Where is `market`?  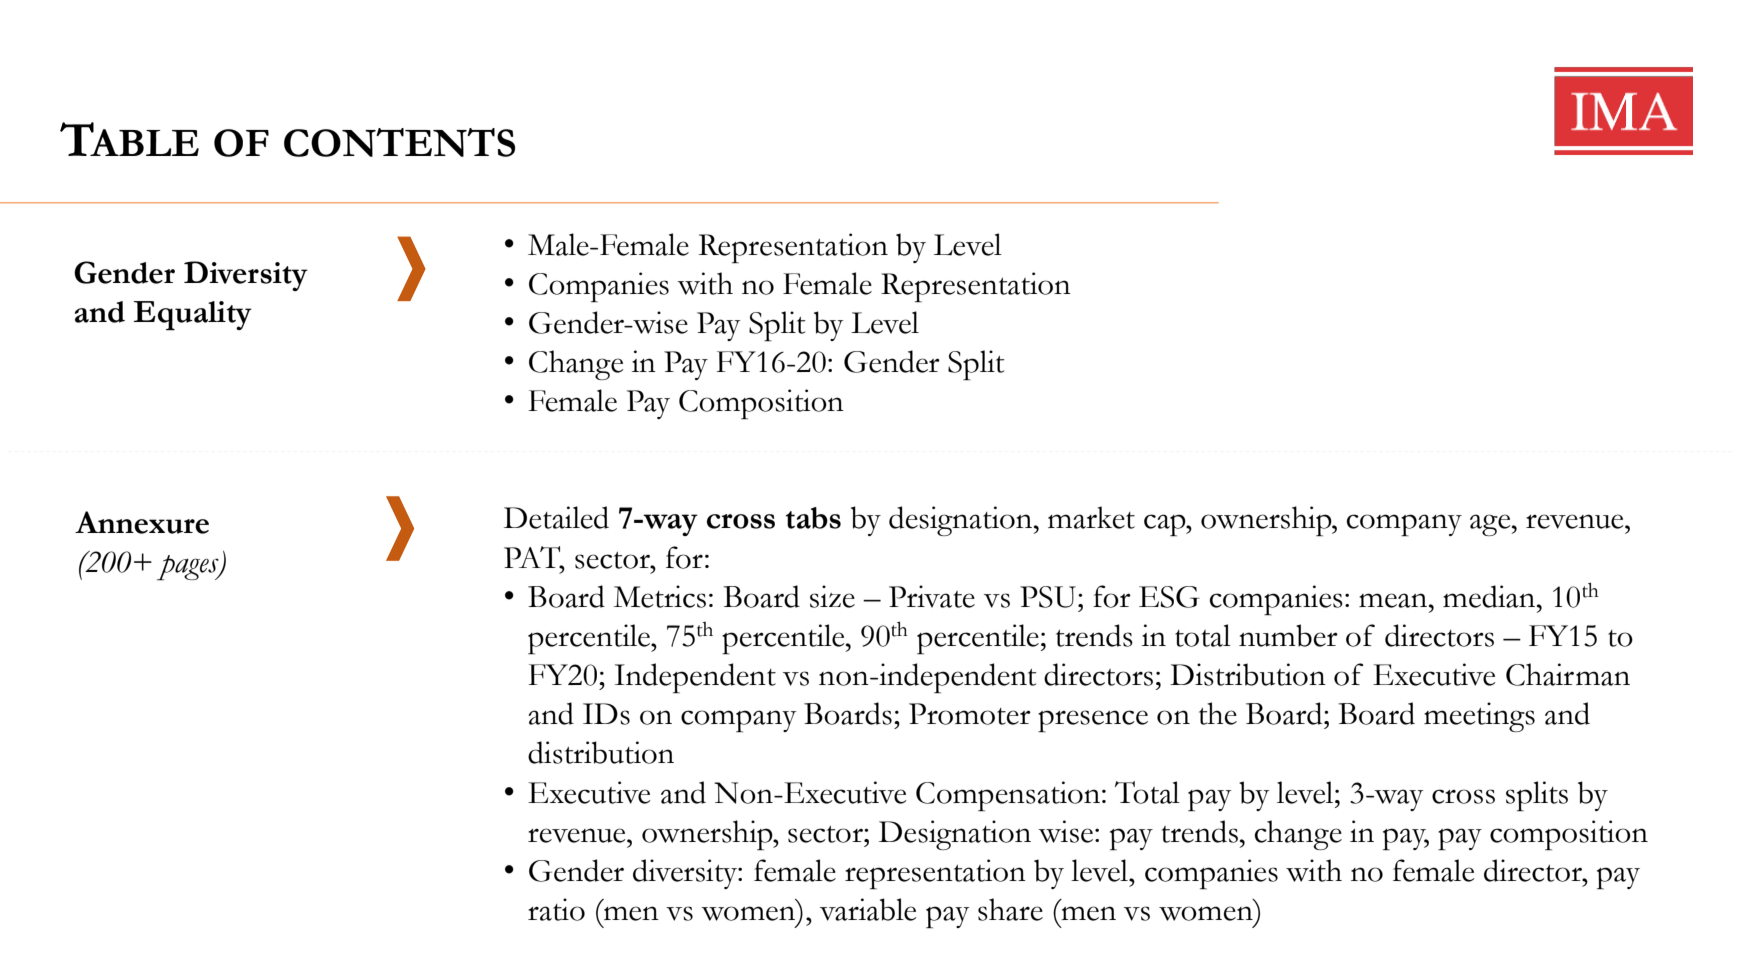
market is located at coordinates (1091, 517).
